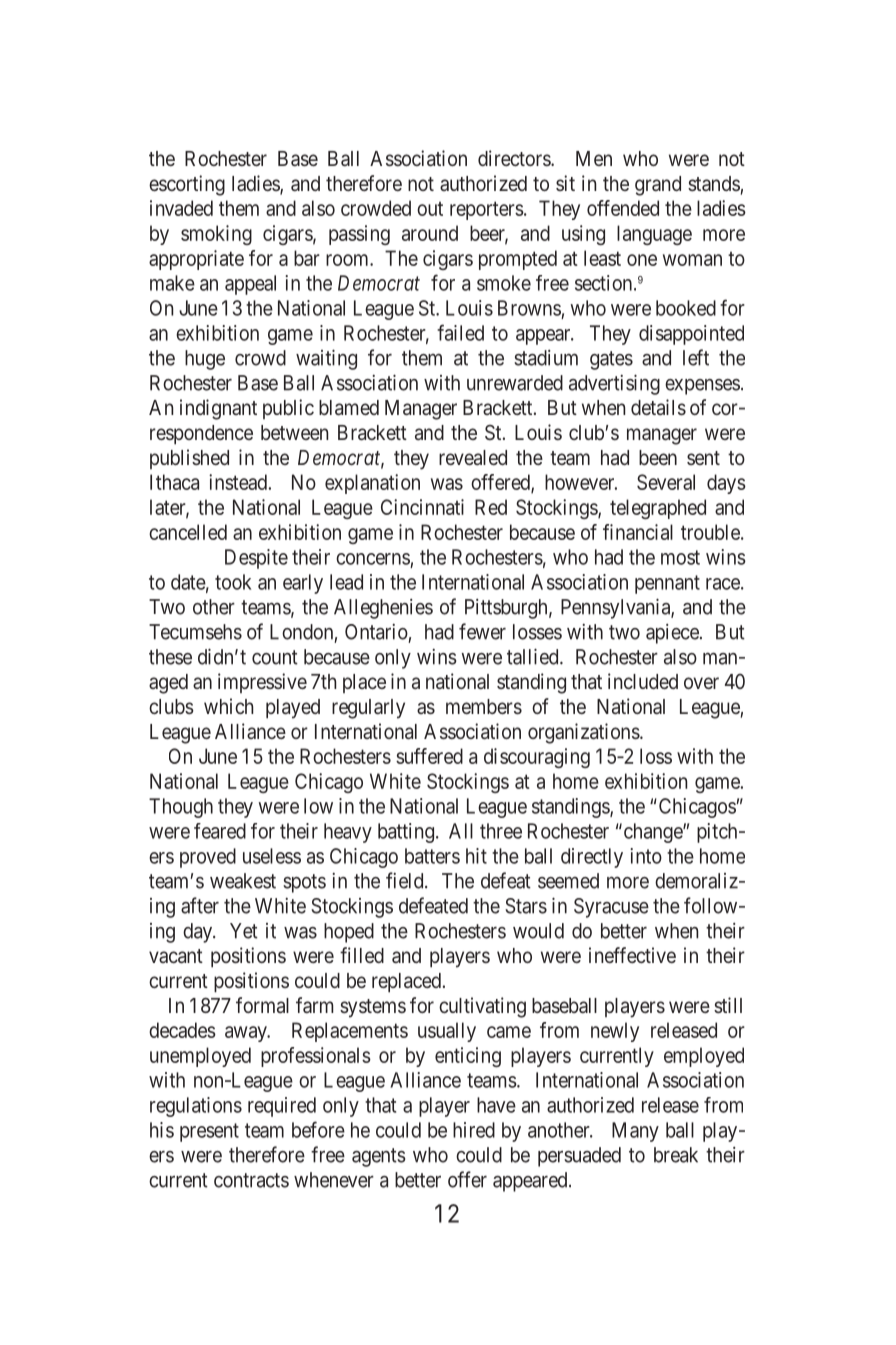 Image resolution: width=896 pixels, height=1345 pixels. What do you see at coordinates (658, 186) in the screenshot?
I see `grand` at bounding box center [658, 186].
